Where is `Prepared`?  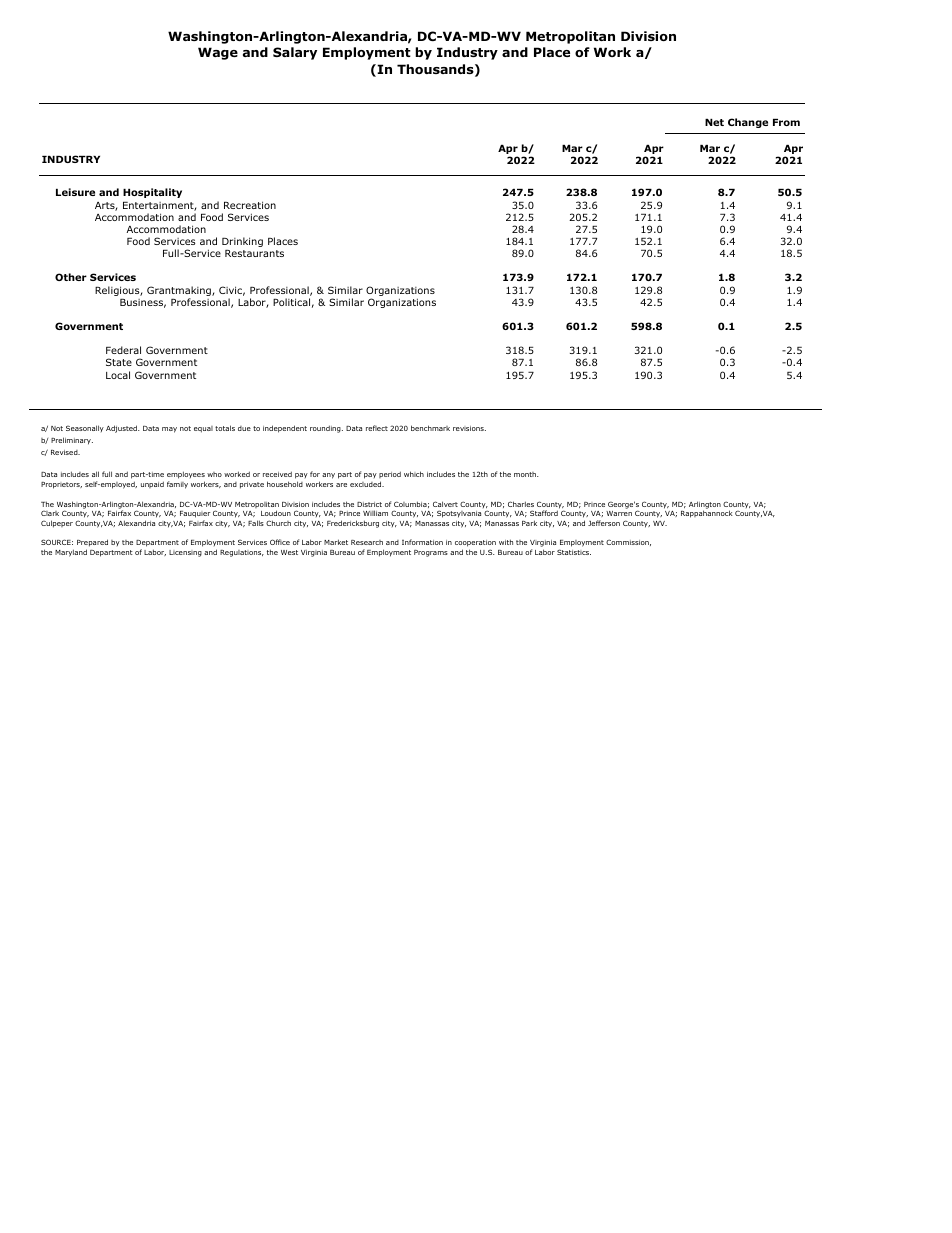
Prepared is located at coordinates (92, 544).
